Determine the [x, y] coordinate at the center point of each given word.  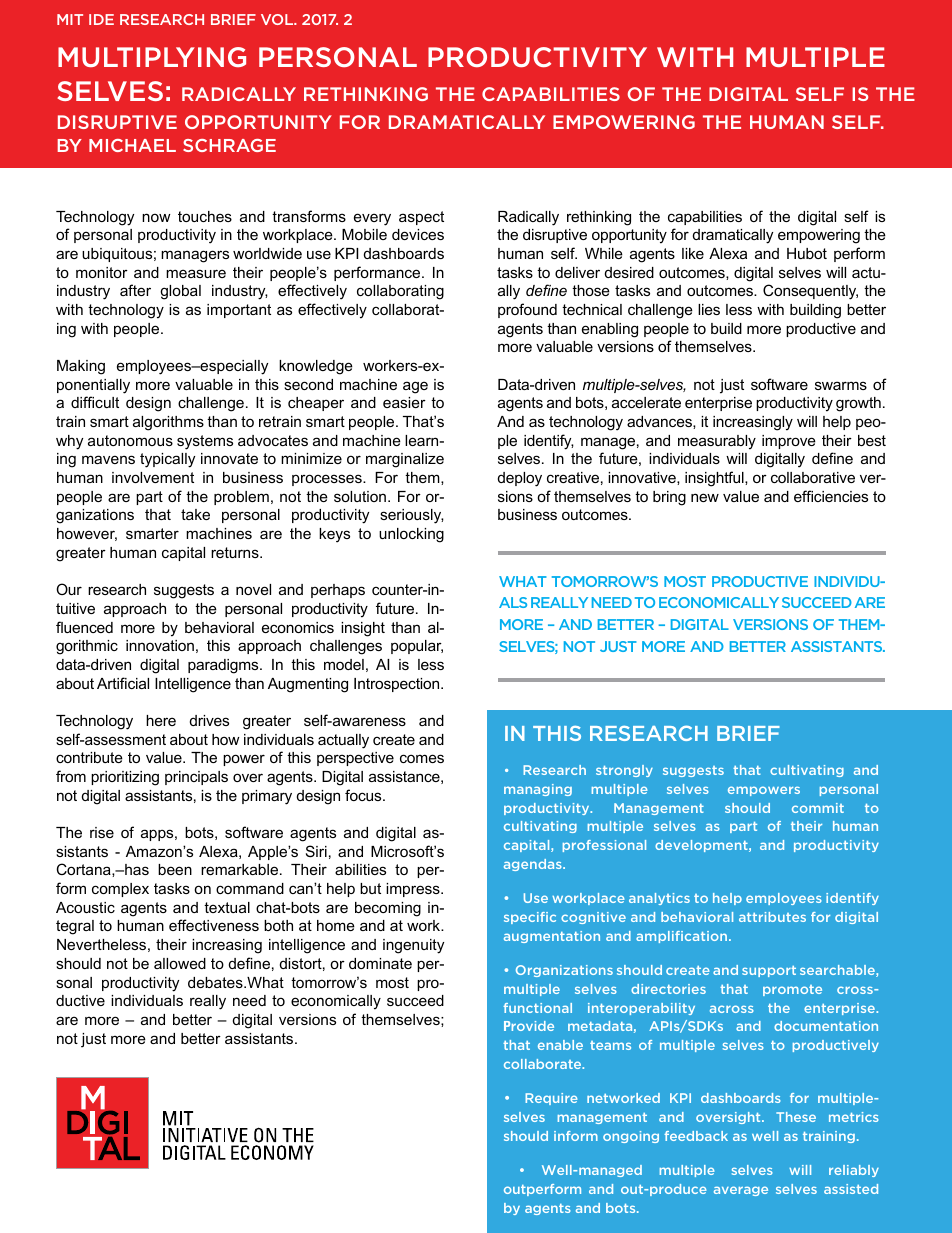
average [741, 1191]
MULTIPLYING [152, 57]
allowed [180, 963]
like [693, 253]
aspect [421, 218]
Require [551, 1099]
